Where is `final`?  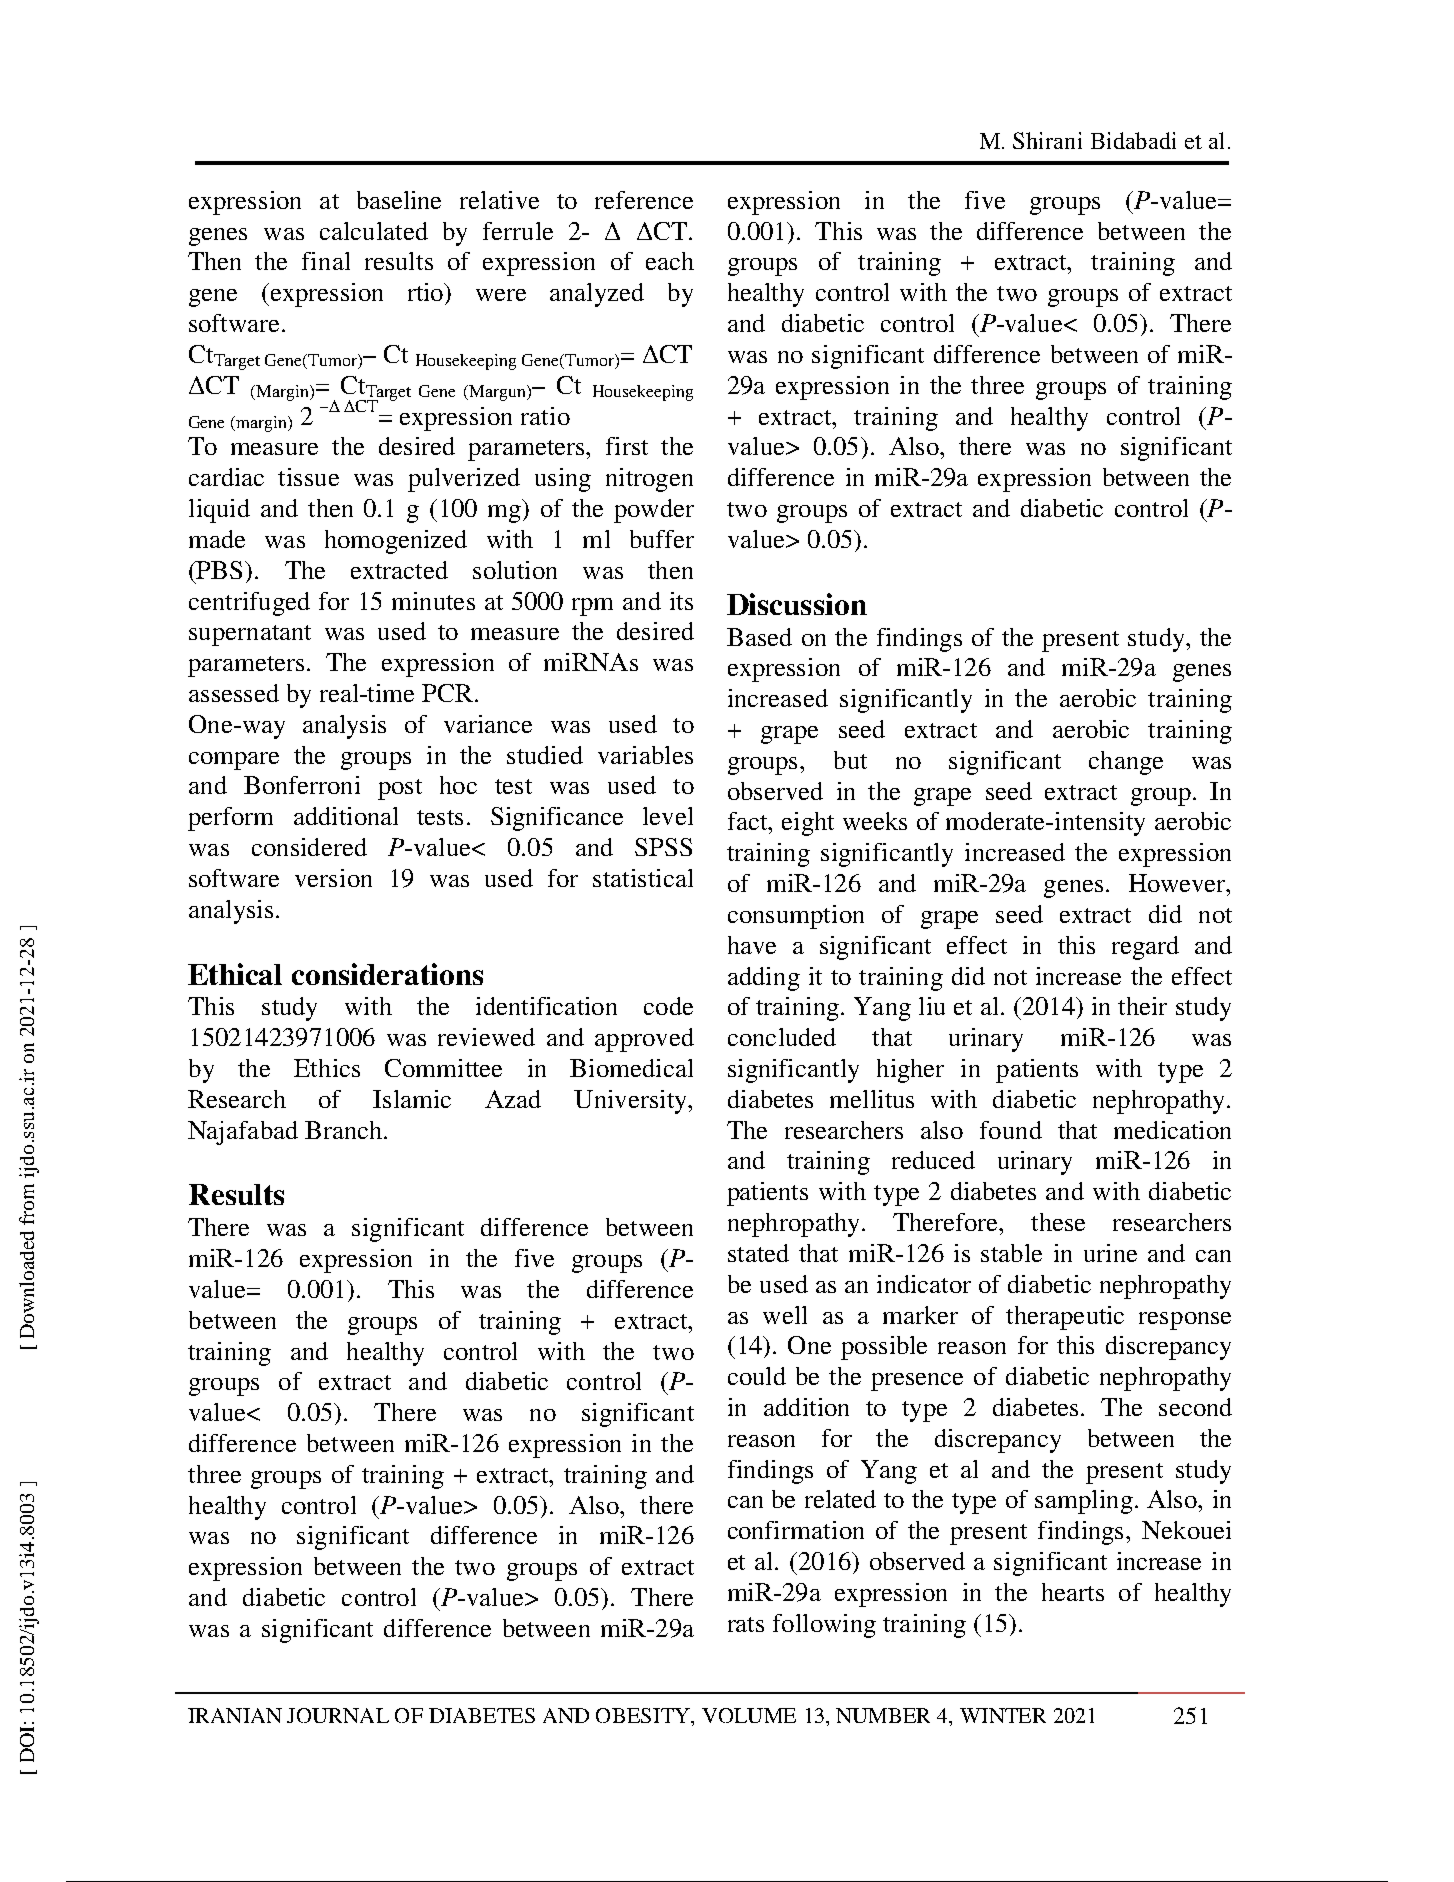 final is located at coordinates (326, 261).
